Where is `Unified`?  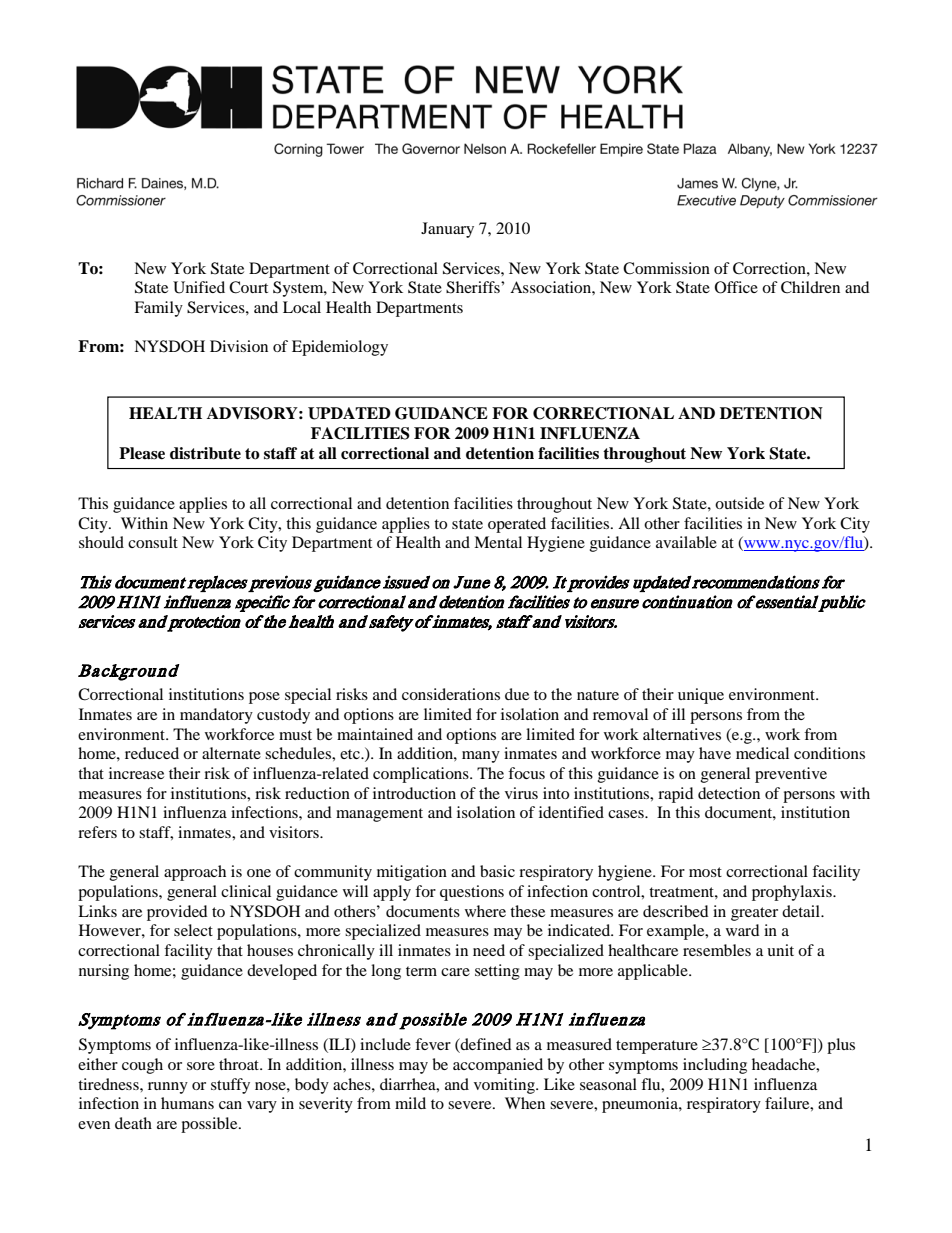
Unified is located at coordinates (199, 287).
